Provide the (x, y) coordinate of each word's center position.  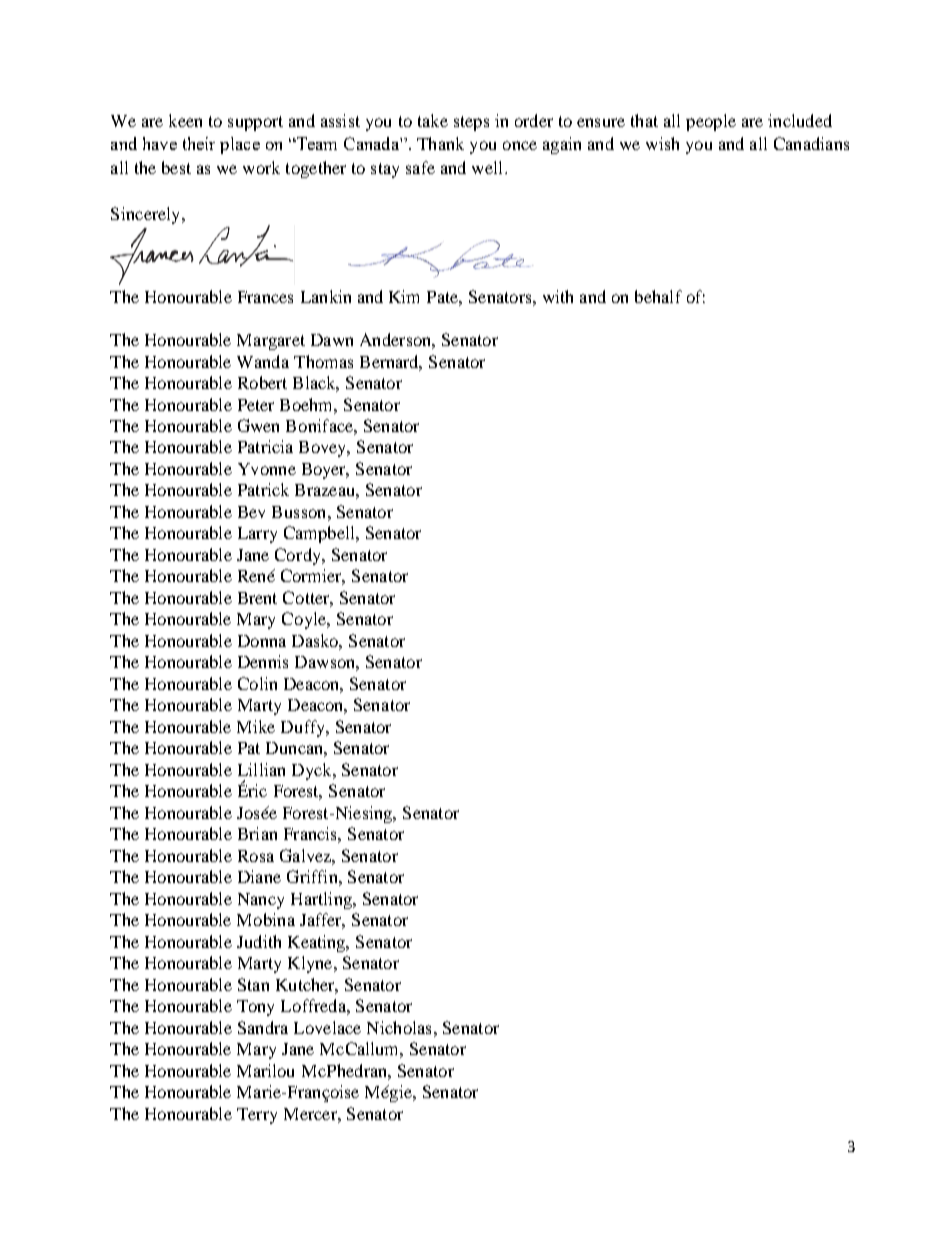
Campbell (320, 534)
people (711, 122)
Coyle (305, 620)
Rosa (256, 856)
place (240, 145)
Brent (257, 598)
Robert (262, 382)
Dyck (313, 771)
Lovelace (327, 1027)
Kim (404, 296)
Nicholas (399, 1027)
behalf (658, 296)
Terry (257, 1116)
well (489, 167)
